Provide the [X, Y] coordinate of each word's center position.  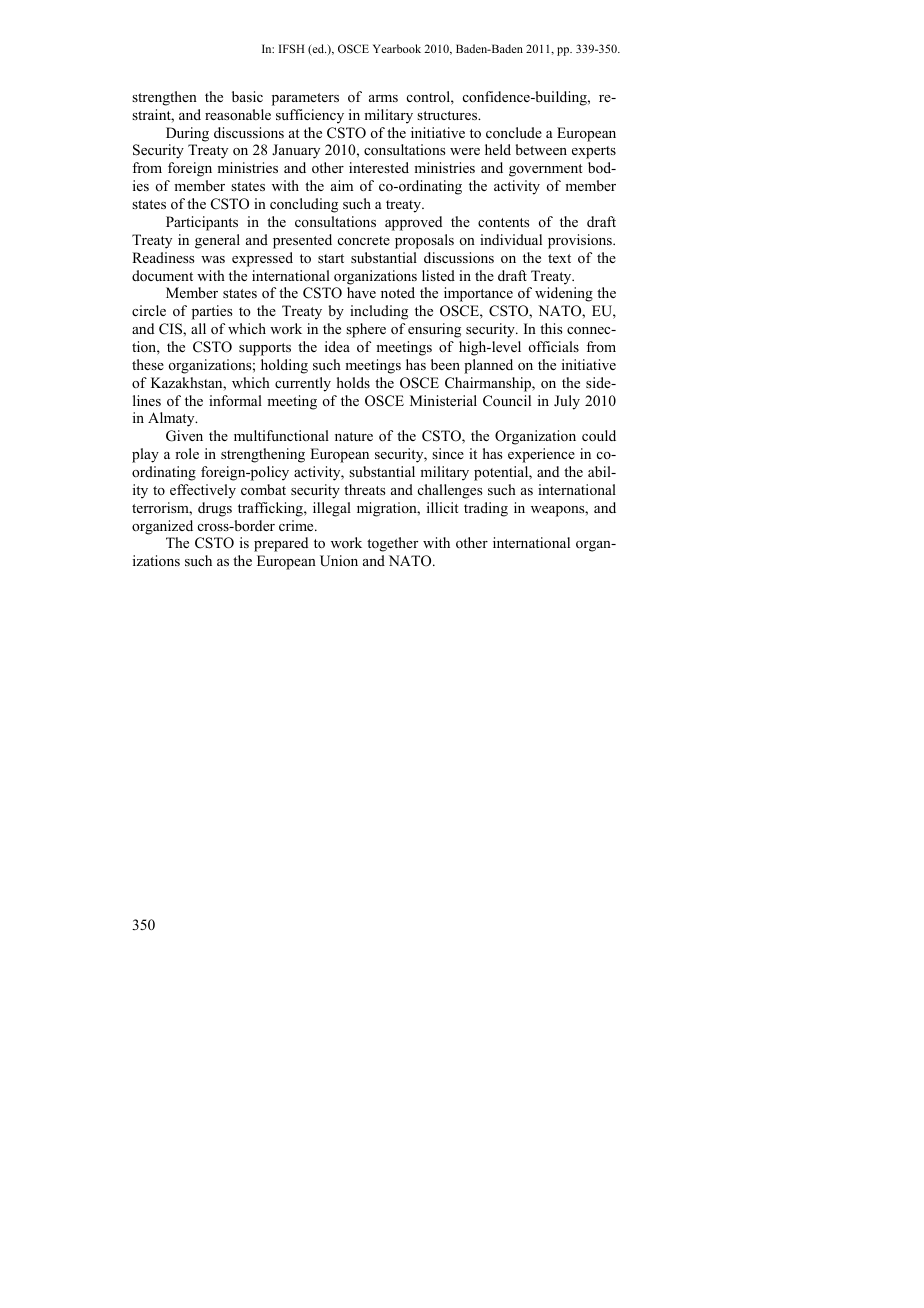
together [392, 544]
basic [247, 96]
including [379, 312]
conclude [514, 132]
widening [564, 294]
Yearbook [397, 48]
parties [212, 312]
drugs [215, 509]
